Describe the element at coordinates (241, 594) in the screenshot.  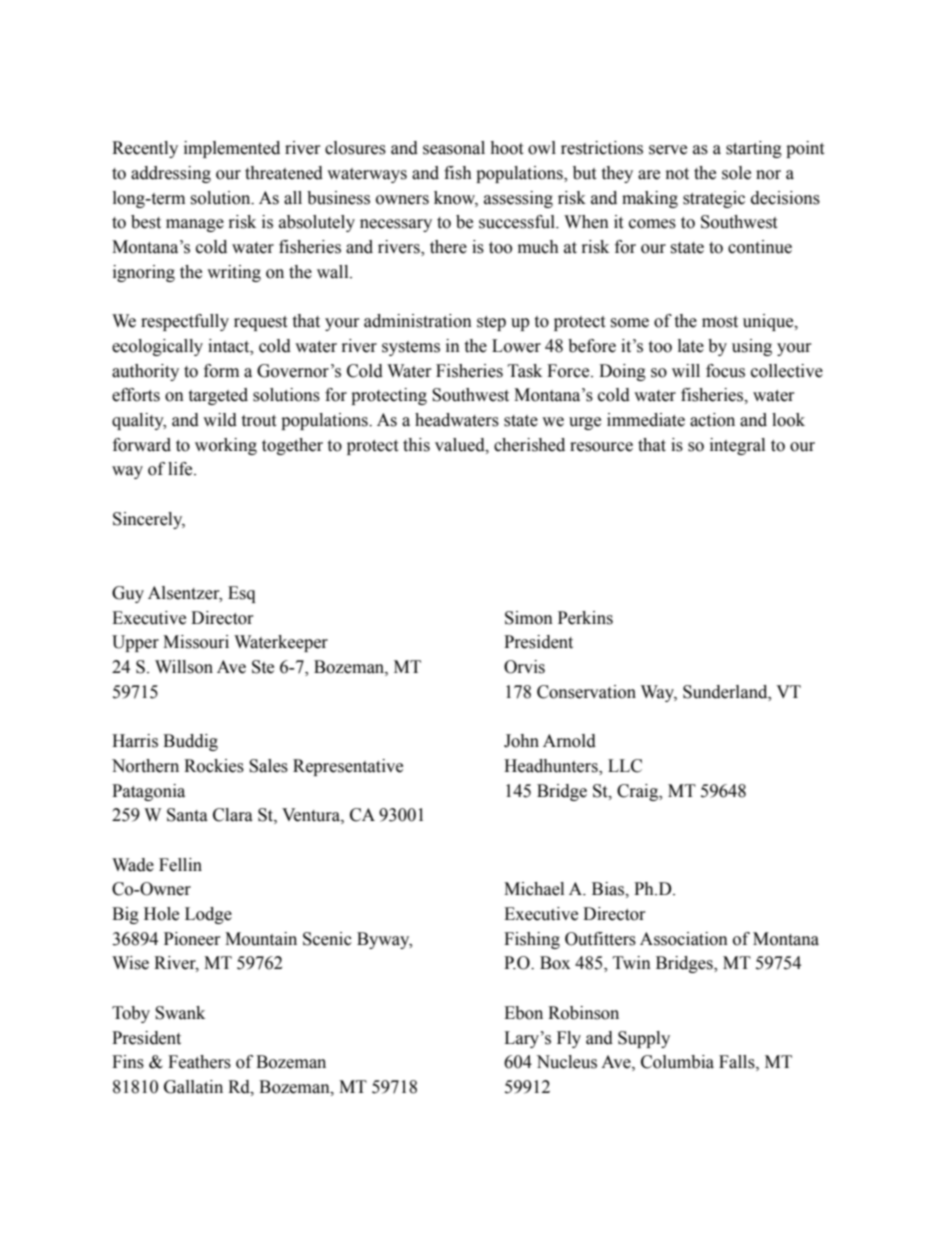
I see `Esq` at that location.
